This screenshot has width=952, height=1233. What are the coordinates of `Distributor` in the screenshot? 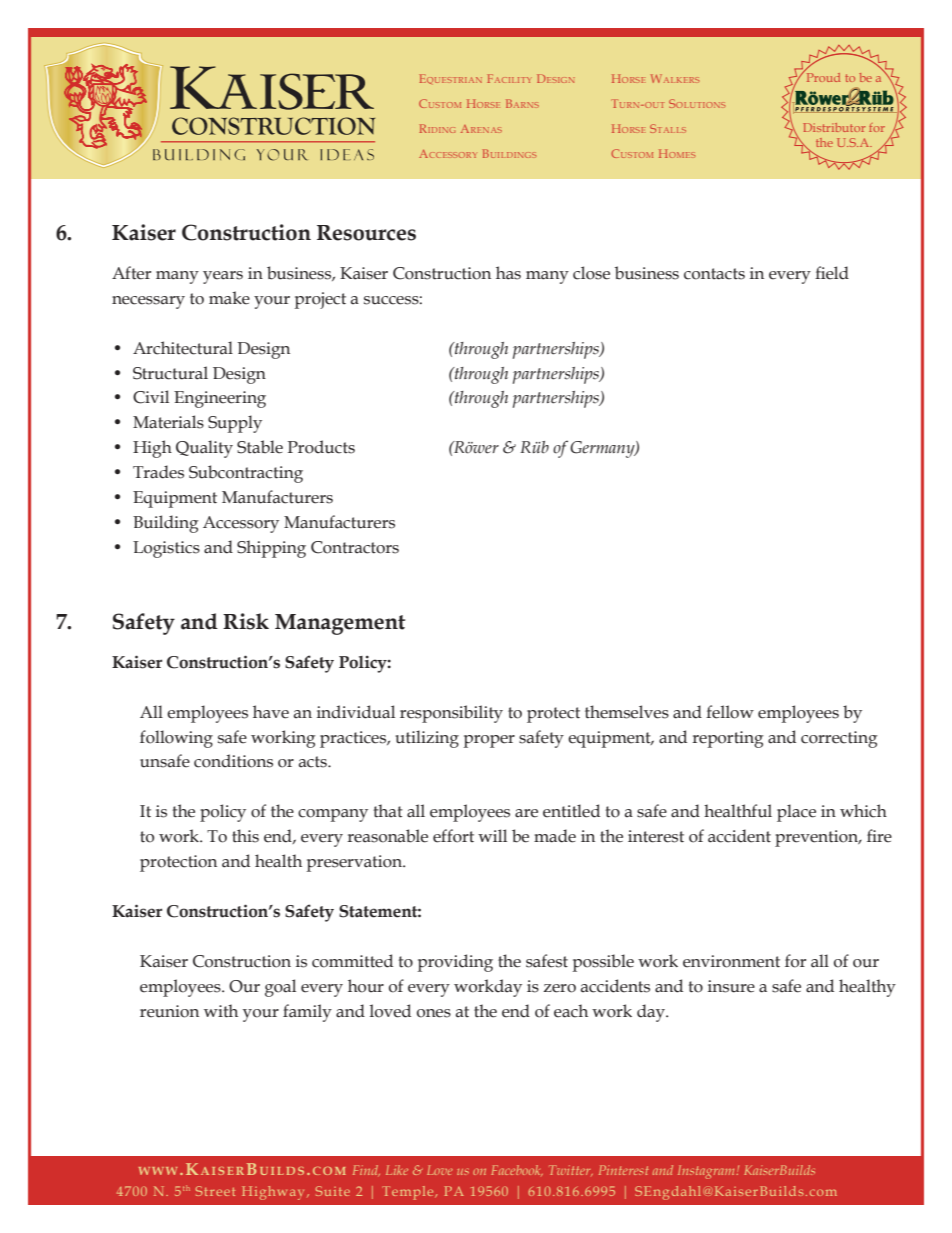 It's located at (834, 127).
